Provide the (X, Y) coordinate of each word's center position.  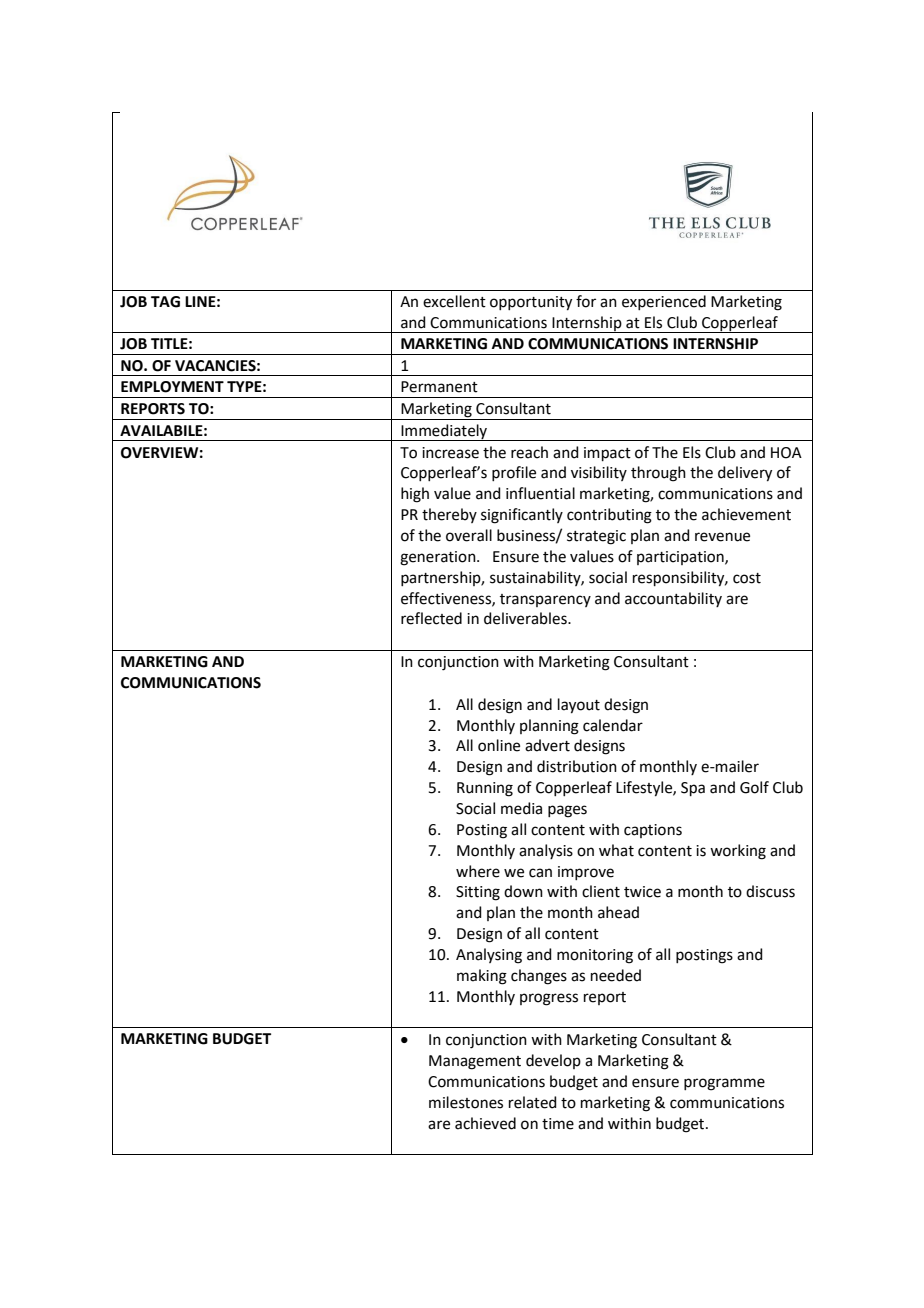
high (415, 495)
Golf (754, 787)
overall (469, 535)
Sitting (478, 893)
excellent (454, 301)
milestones (466, 1102)
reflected (431, 618)
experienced (664, 302)
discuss (770, 891)
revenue (722, 537)
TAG (165, 302)
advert (547, 745)
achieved (485, 1123)
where (478, 871)
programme (724, 1084)
